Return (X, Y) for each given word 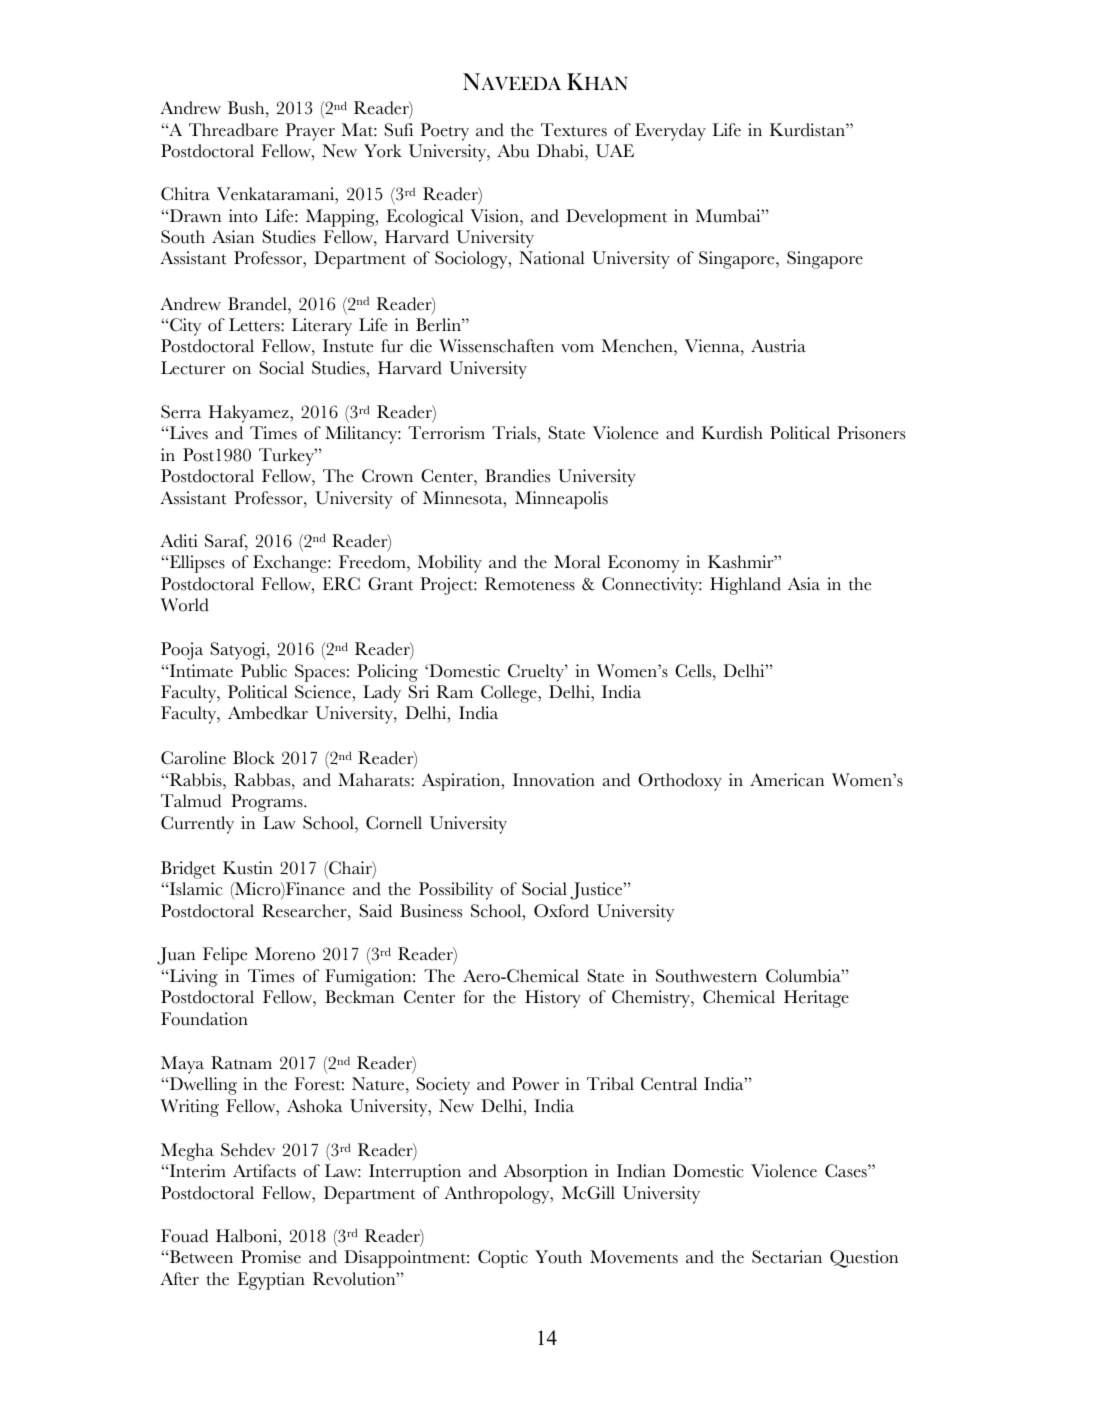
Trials (515, 434)
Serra (181, 412)
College (510, 694)
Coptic (503, 1259)
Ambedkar (268, 713)
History (553, 999)
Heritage (816, 999)
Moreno (285, 954)
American (787, 780)
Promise (271, 1257)
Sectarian (787, 1257)
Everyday (670, 132)
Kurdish (732, 433)
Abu (513, 151)
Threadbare (233, 130)
